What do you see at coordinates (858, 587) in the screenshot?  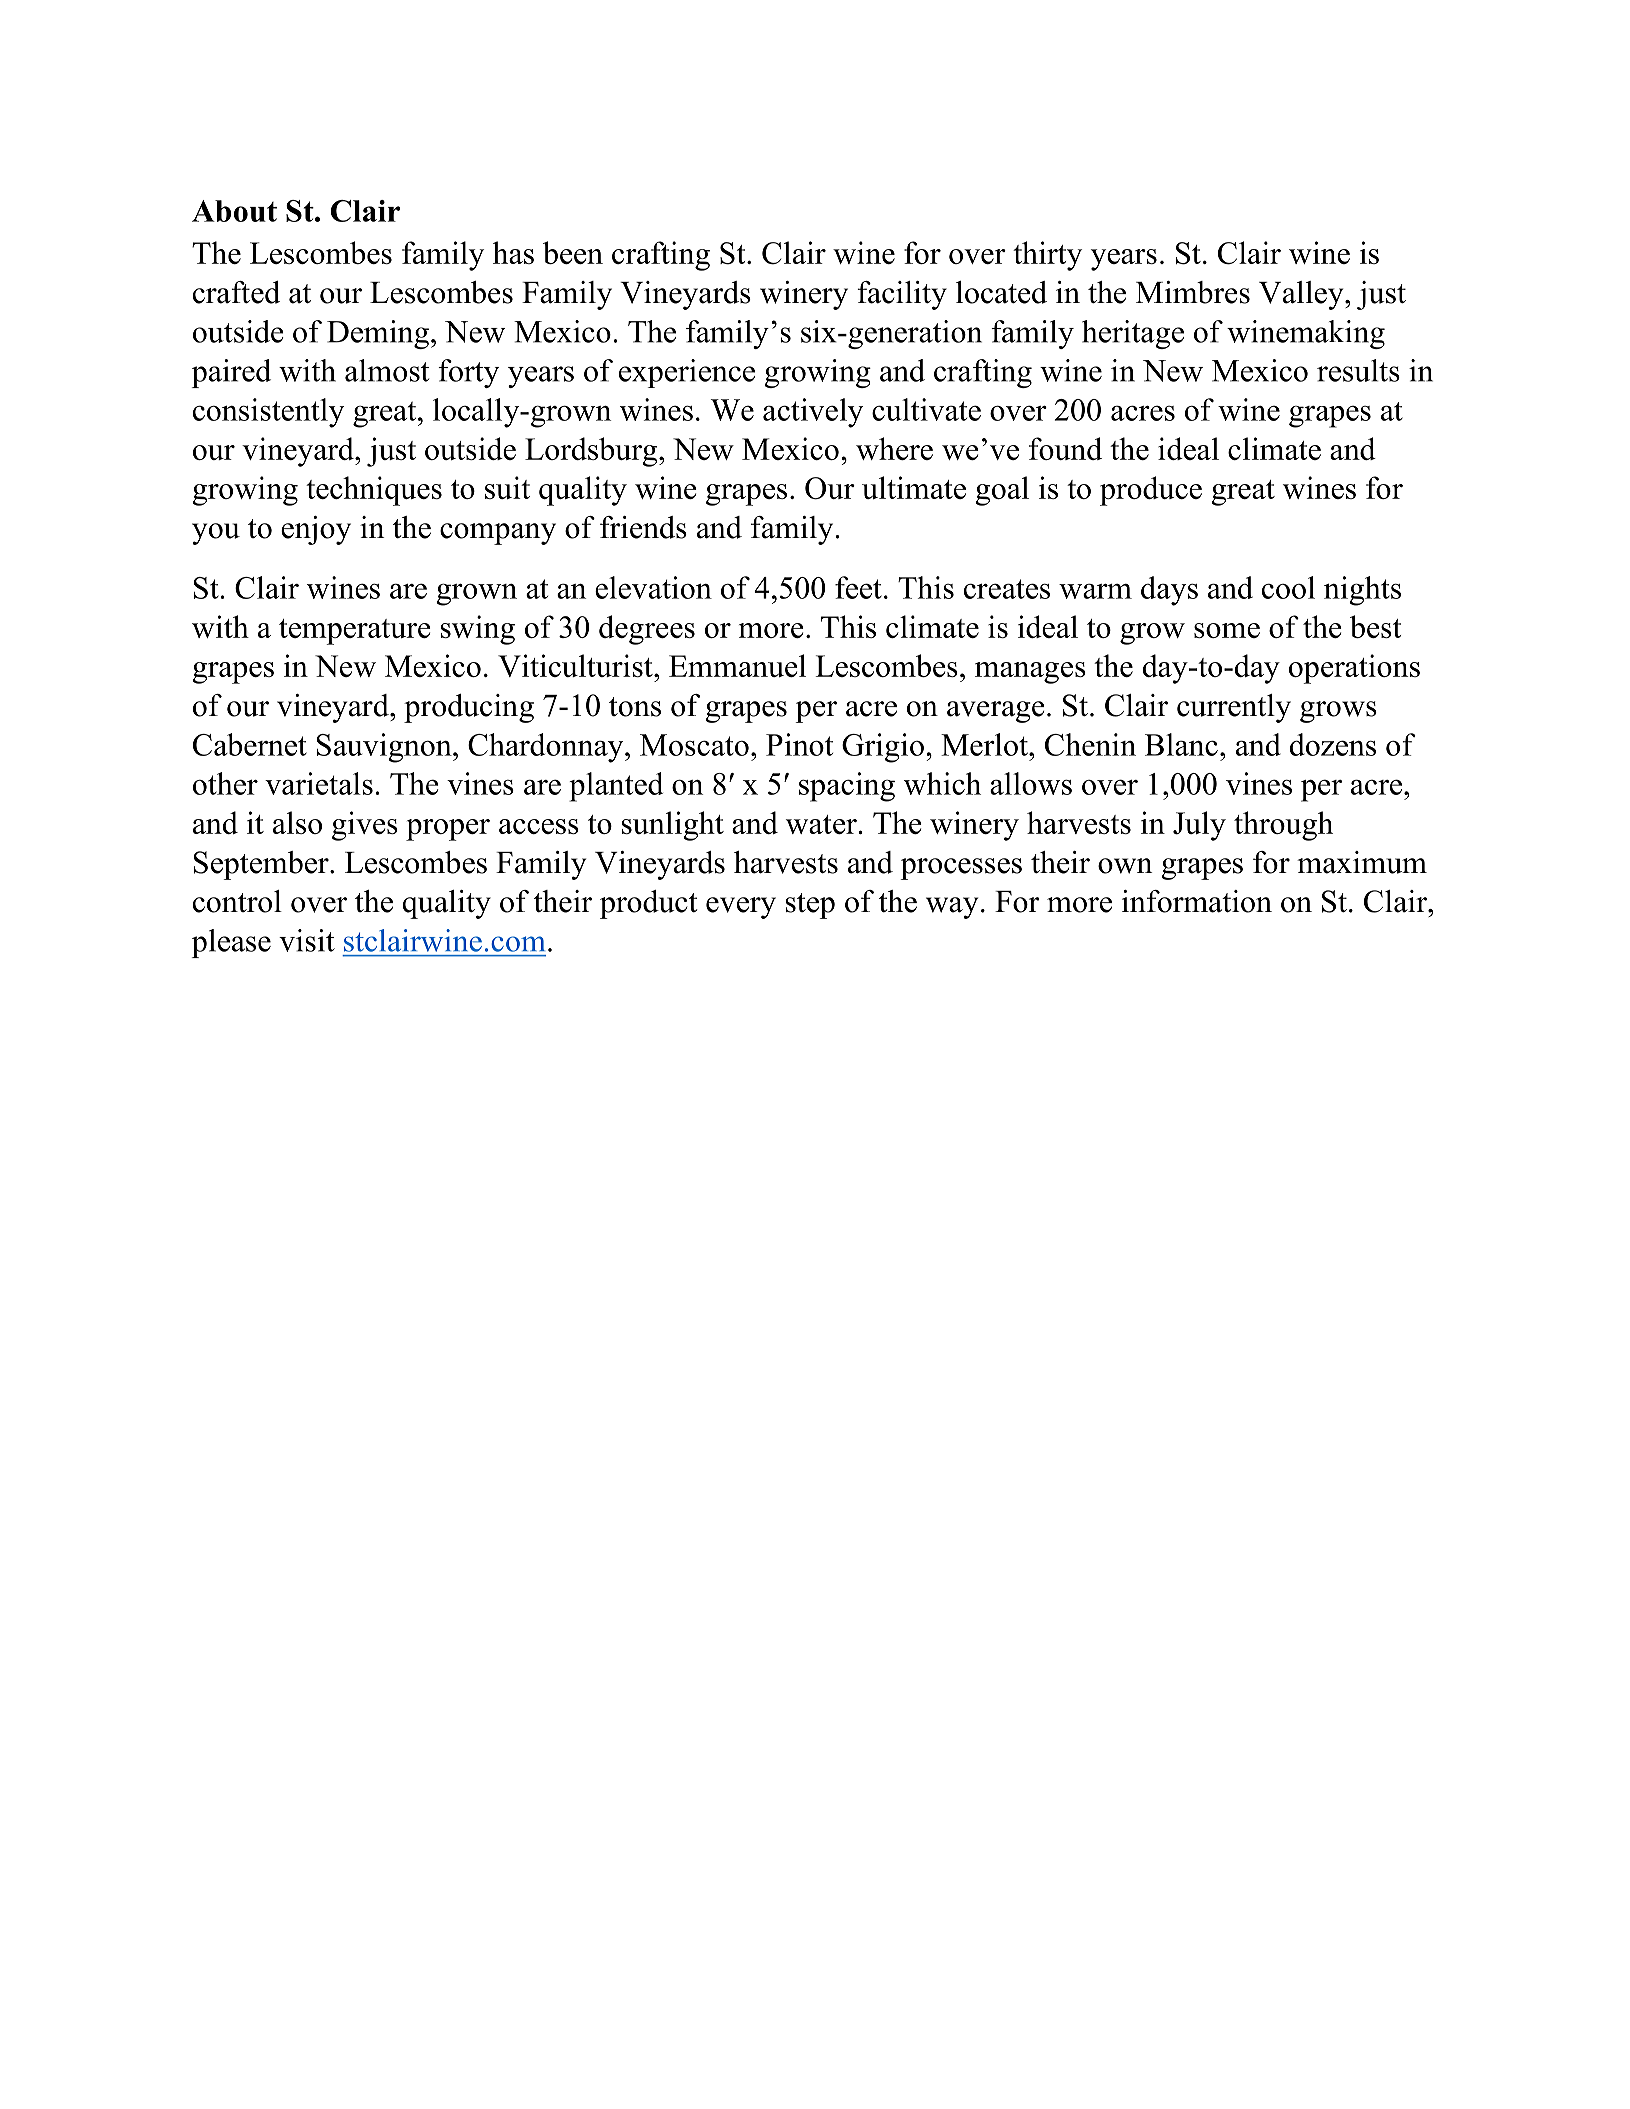 I see `feet` at bounding box center [858, 587].
